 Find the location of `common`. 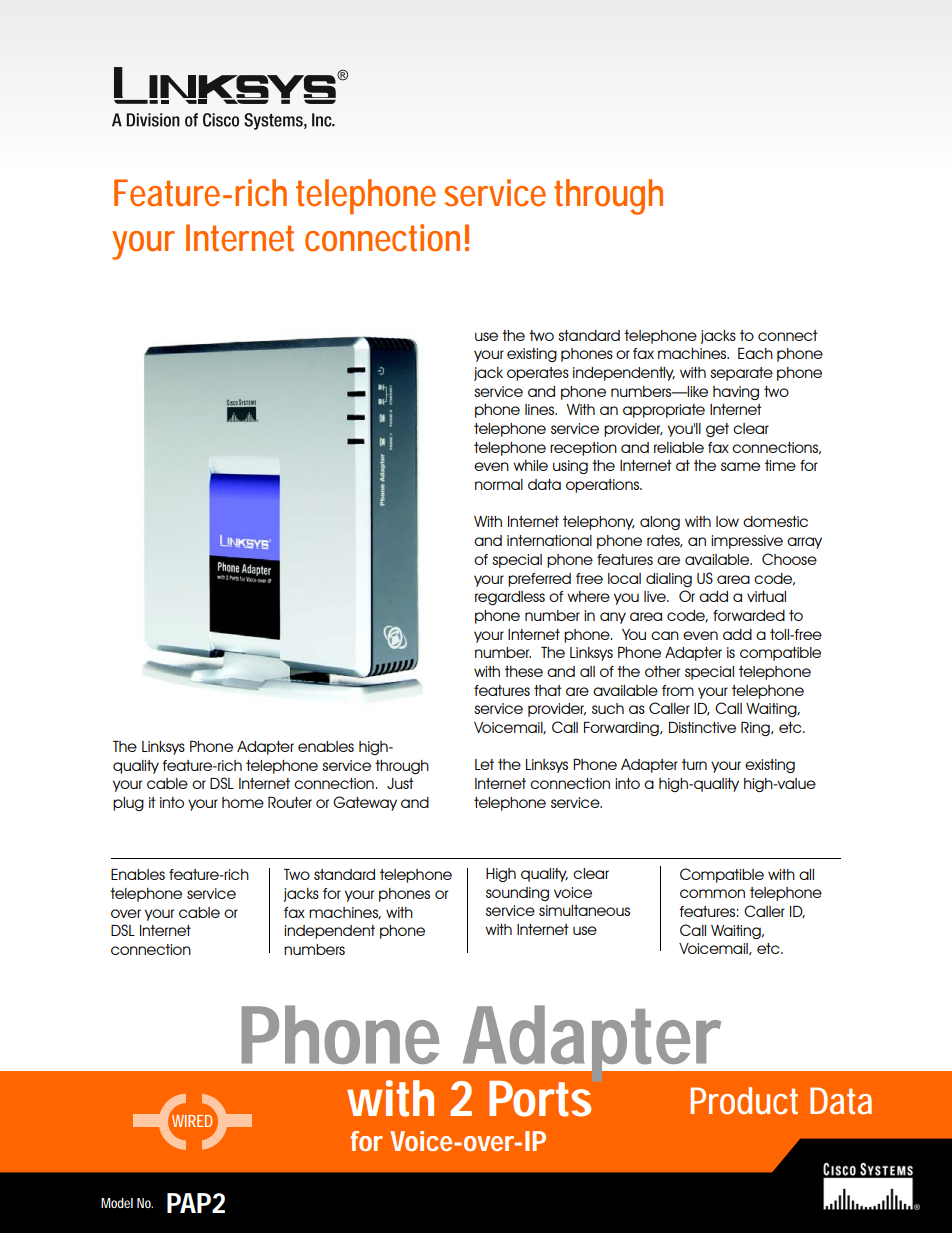

common is located at coordinates (712, 893).
